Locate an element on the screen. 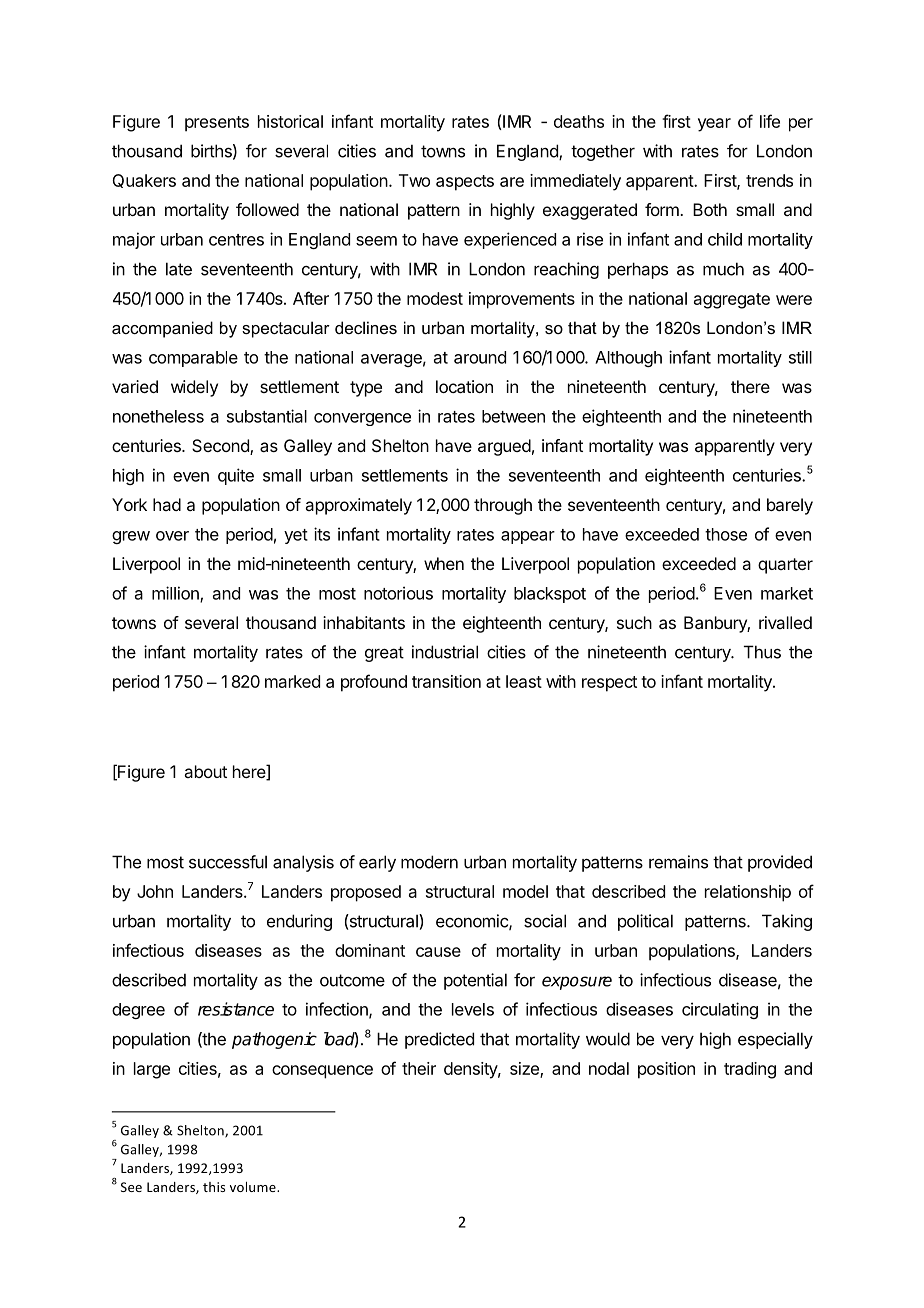 This screenshot has width=924, height=1308. this is located at coordinates (214, 1187).
